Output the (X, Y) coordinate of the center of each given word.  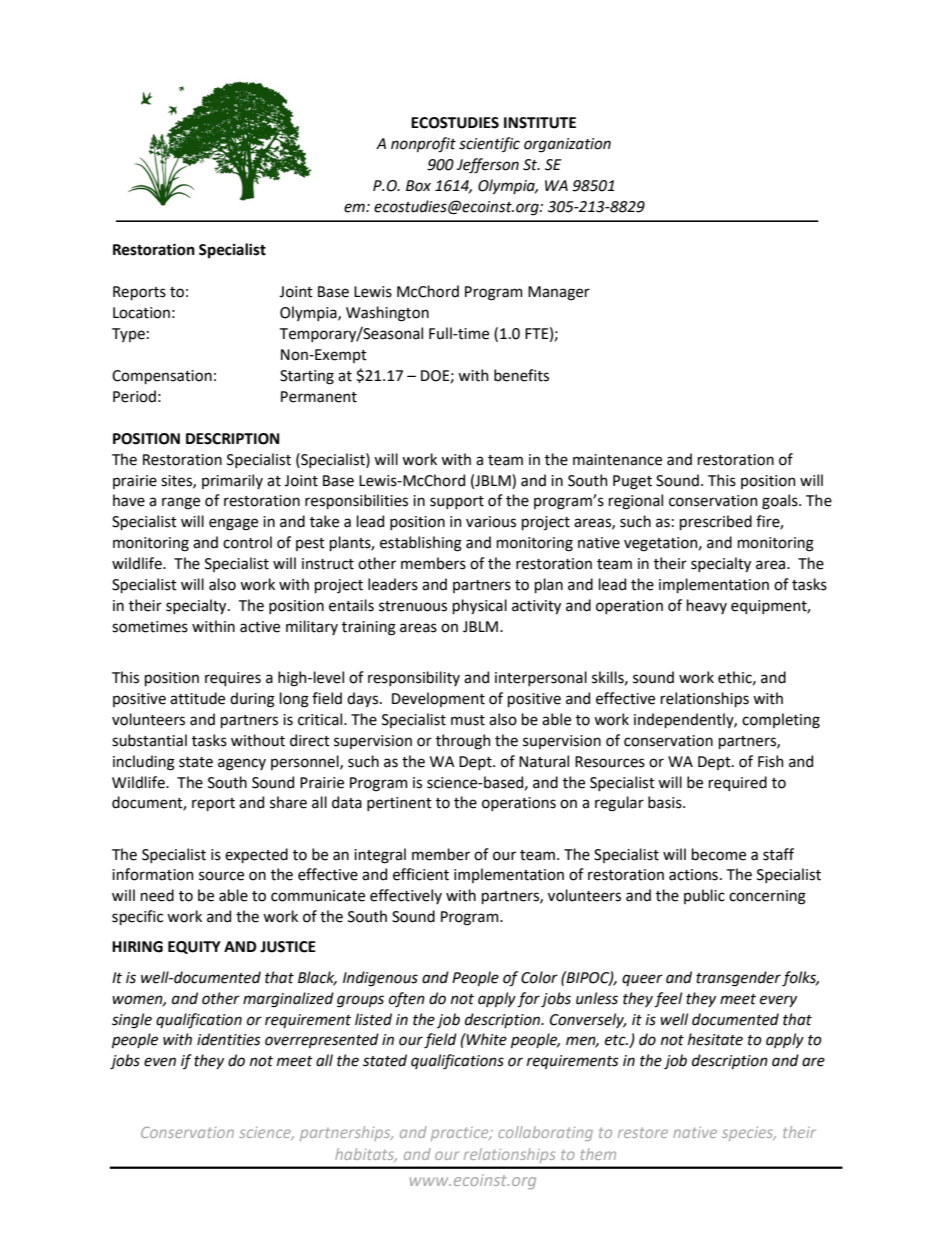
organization (567, 145)
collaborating (545, 1133)
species (749, 1134)
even (160, 1062)
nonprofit (423, 145)
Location (141, 313)
